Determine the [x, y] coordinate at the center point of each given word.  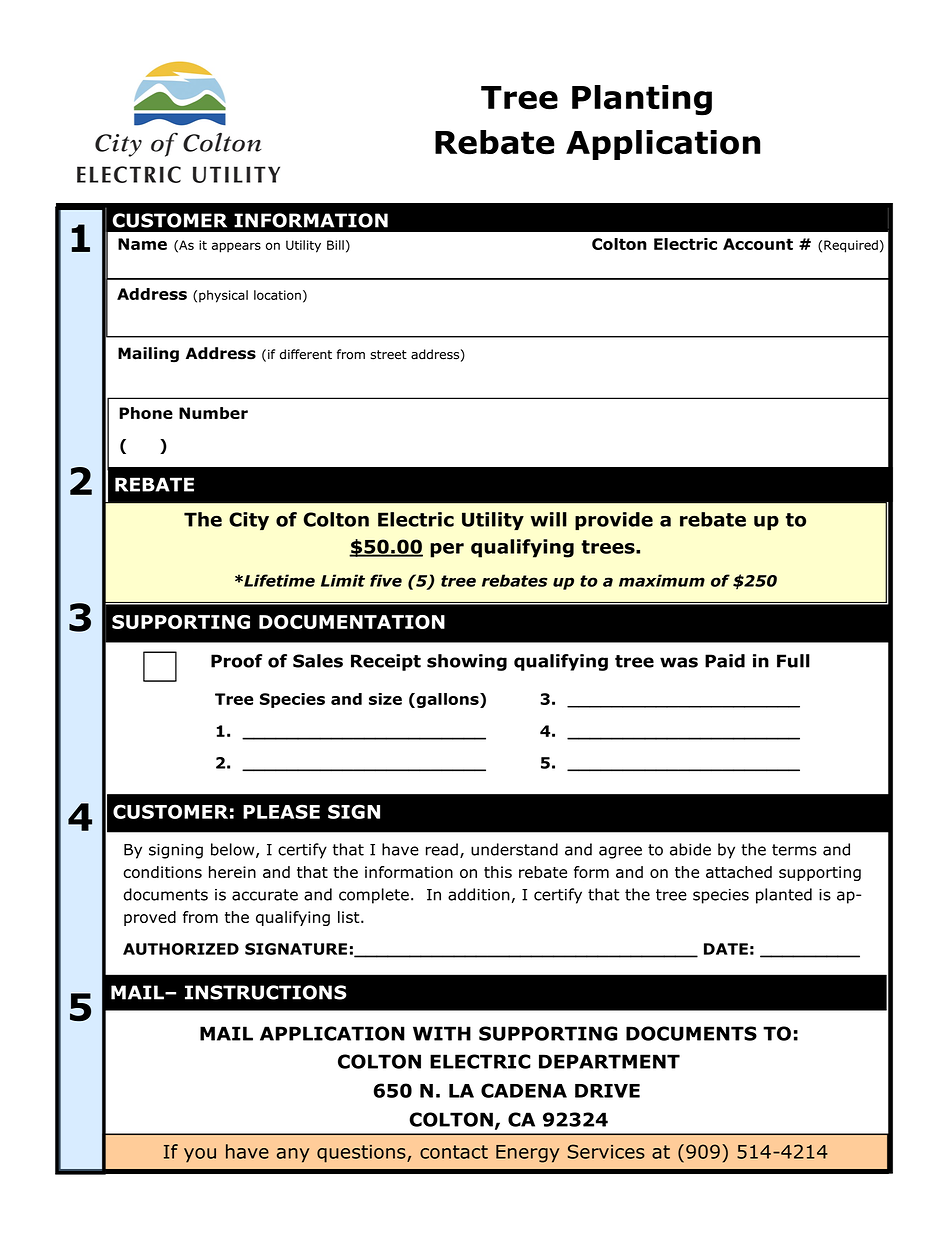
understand [514, 849]
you [200, 1155]
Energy [527, 1154]
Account [758, 244]
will [549, 519]
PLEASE [281, 811]
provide [614, 521]
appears [236, 247]
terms [794, 850]
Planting [642, 100]
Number [213, 413]
